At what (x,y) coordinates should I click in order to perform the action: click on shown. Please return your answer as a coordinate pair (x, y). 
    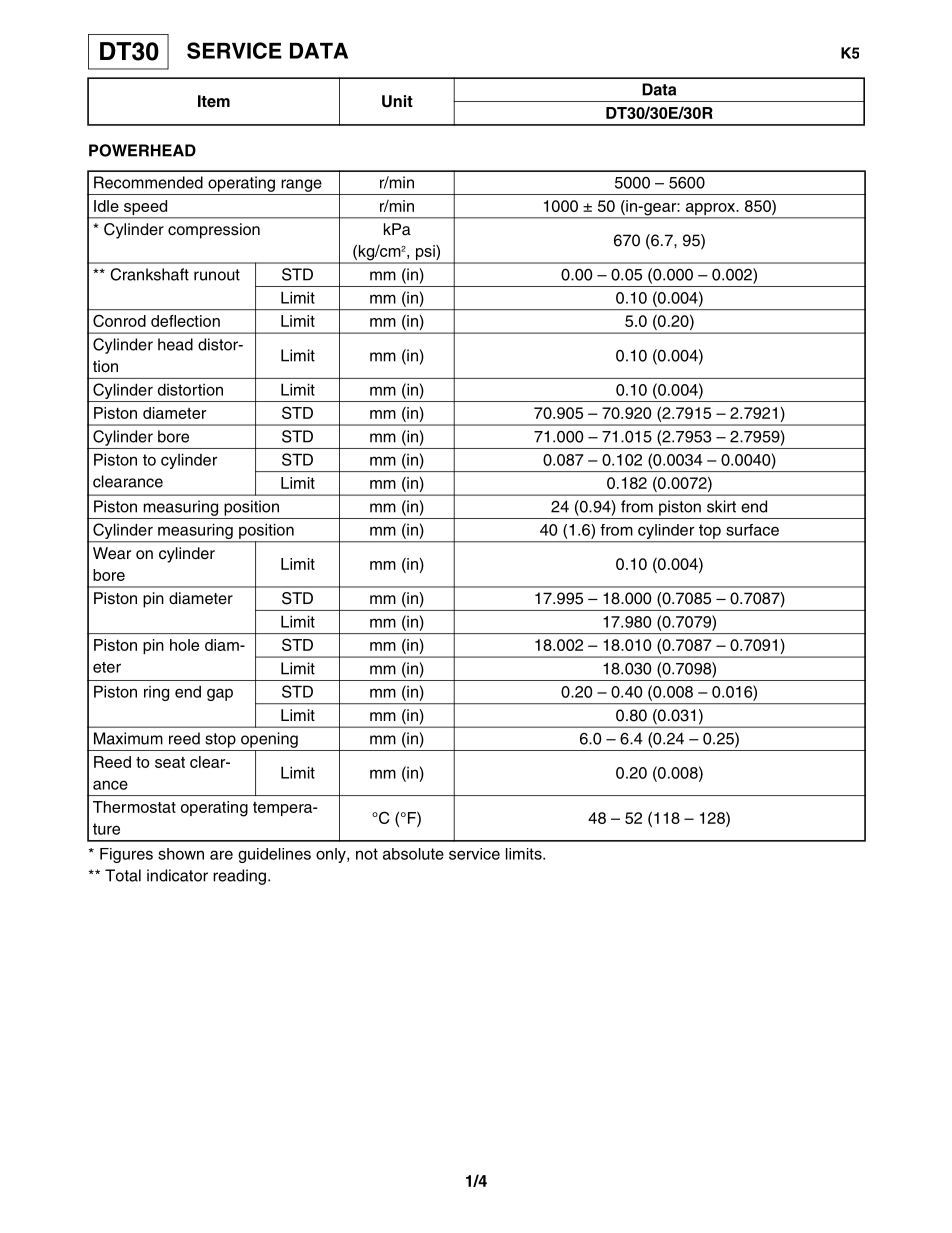
    Looking at the image, I should click on (181, 854).
